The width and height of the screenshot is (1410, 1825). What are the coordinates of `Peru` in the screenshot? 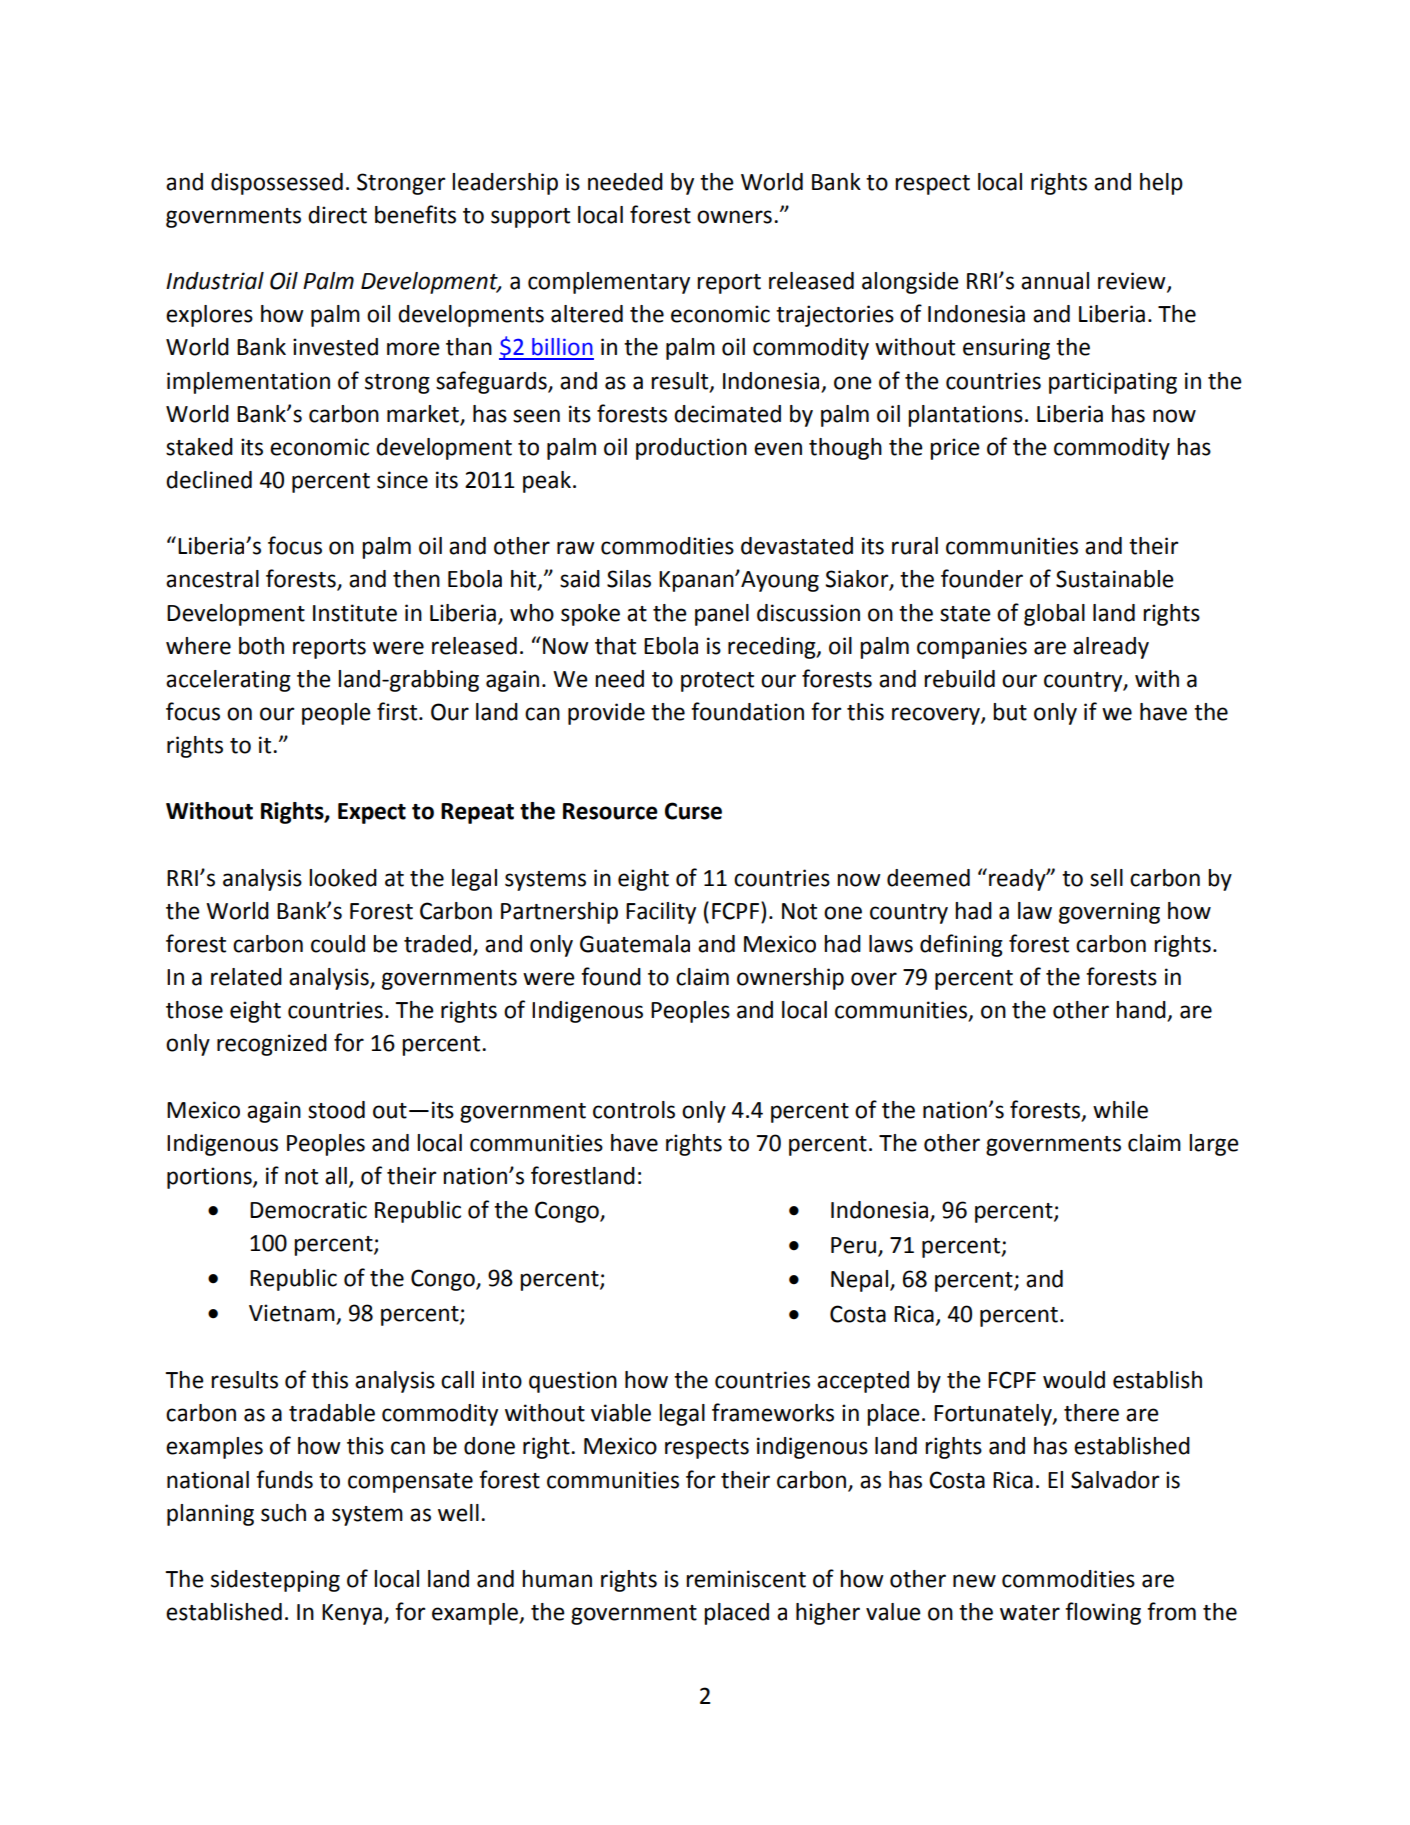 It's located at (853, 1245).
